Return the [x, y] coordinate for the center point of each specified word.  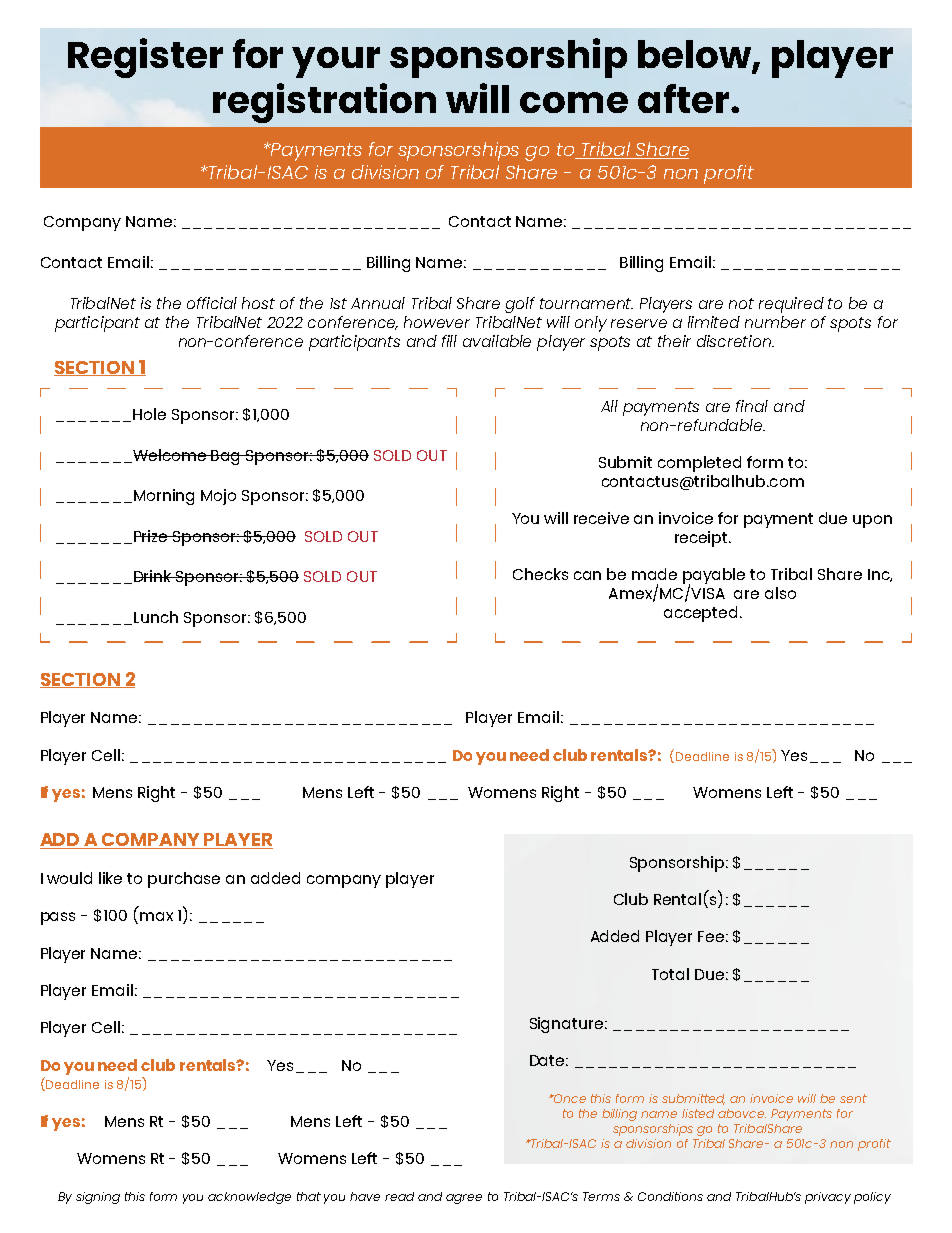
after [685, 98]
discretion [735, 341]
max [156, 916]
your [336, 62]
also [780, 593]
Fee [711, 936]
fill [449, 341]
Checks [540, 574]
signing [98, 1198]
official [212, 303]
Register [145, 58]
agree [464, 1199]
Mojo [218, 497]
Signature [566, 1025]
